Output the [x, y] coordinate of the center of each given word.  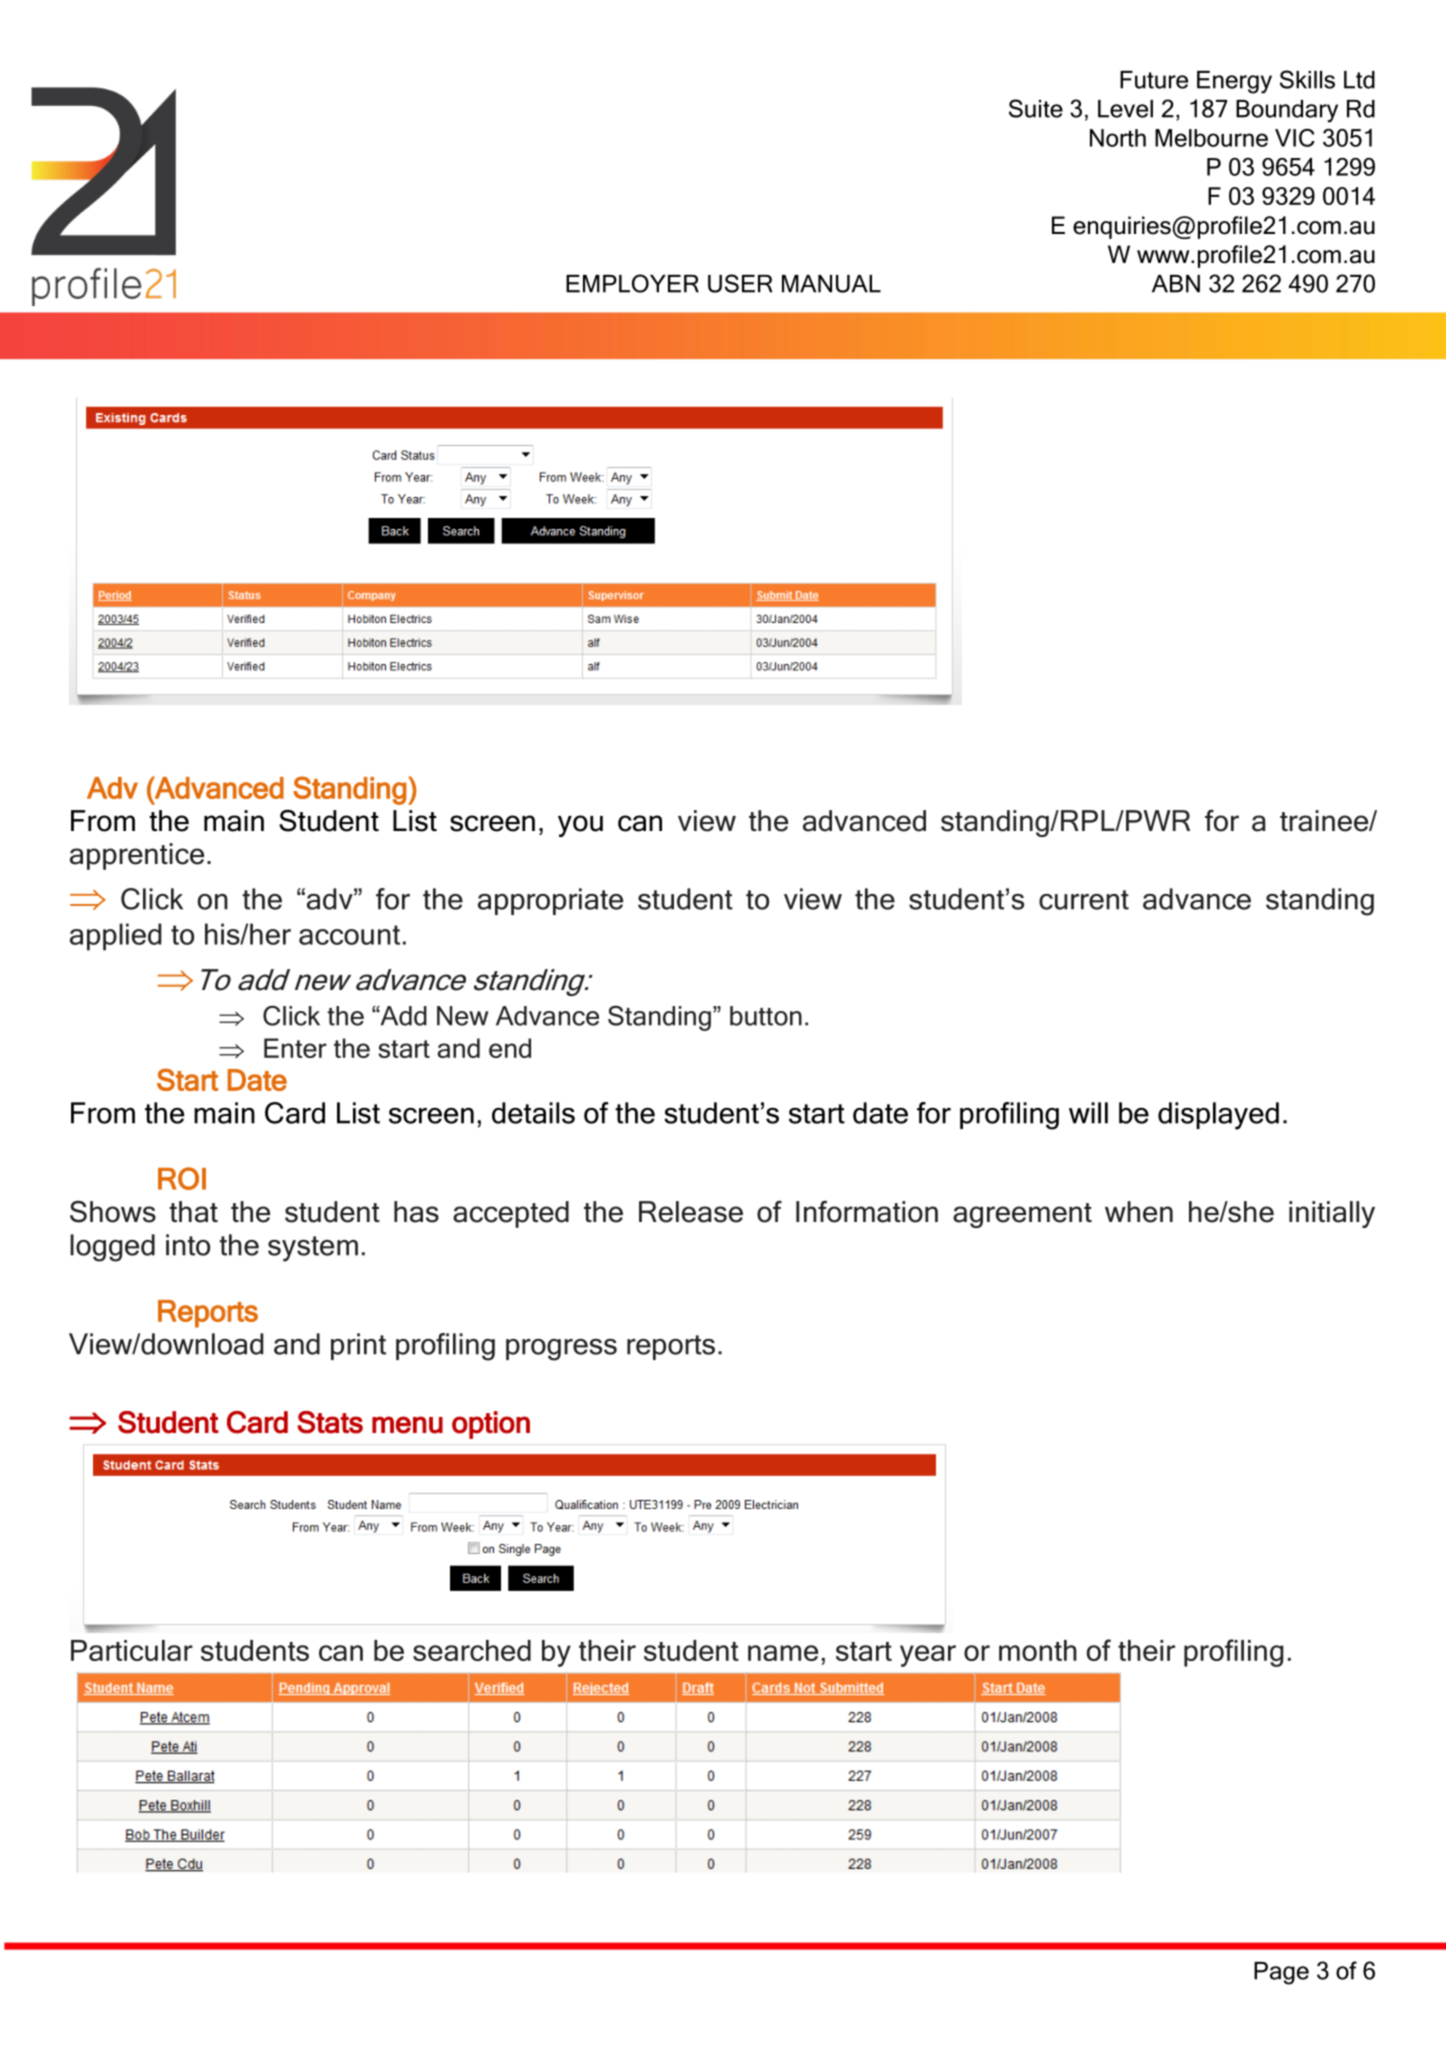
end [510, 1048]
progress [561, 1350]
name [783, 1653]
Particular [132, 1650]
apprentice [137, 856]
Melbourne [1211, 138]
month [1038, 1650]
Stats [330, 1422]
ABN [1176, 284]
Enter [295, 1048]
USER [740, 283]
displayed [1218, 1116]
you [580, 826]
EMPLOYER [632, 283]
